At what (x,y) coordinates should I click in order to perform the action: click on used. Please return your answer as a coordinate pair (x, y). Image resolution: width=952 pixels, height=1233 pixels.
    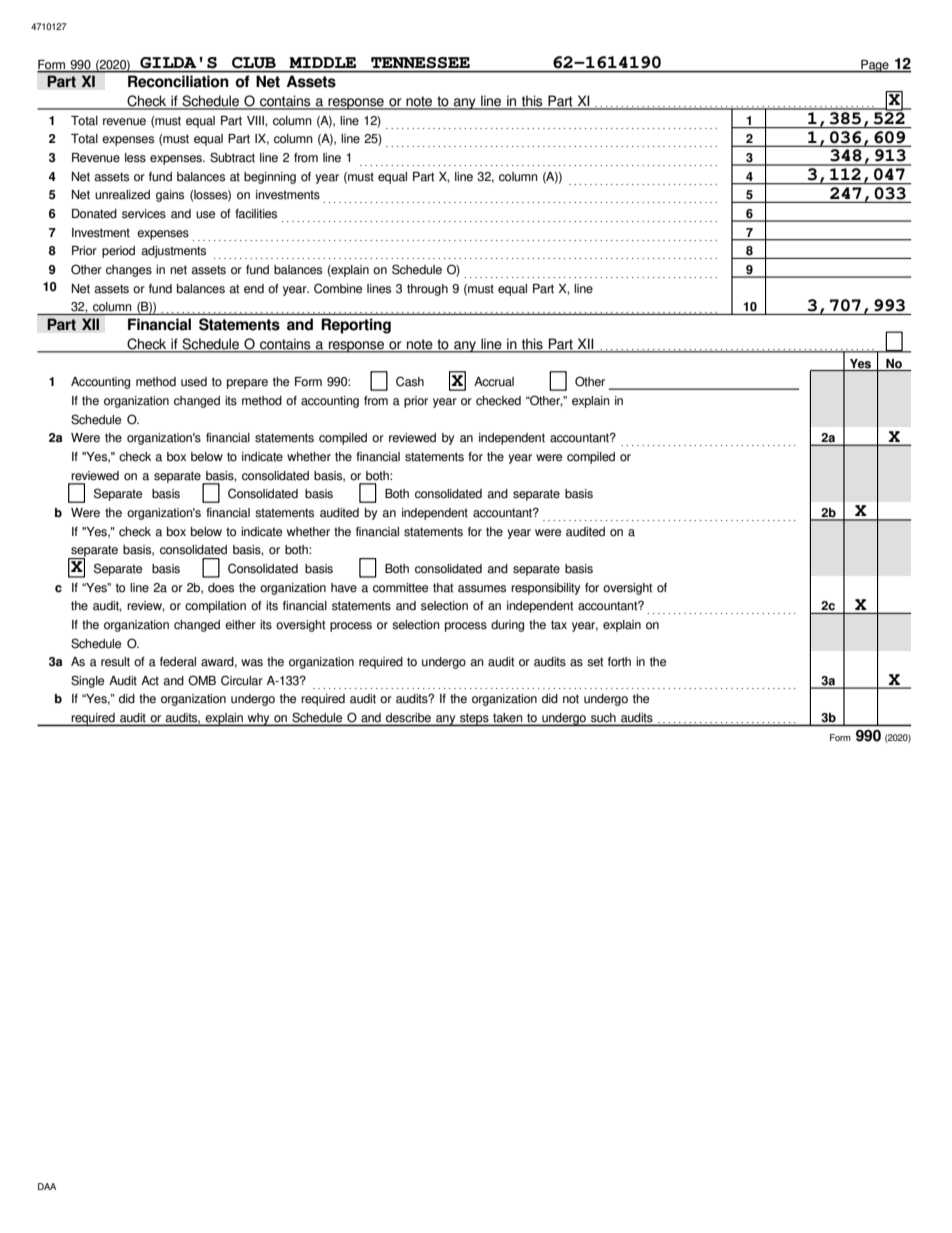
    Looking at the image, I should click on (194, 382).
